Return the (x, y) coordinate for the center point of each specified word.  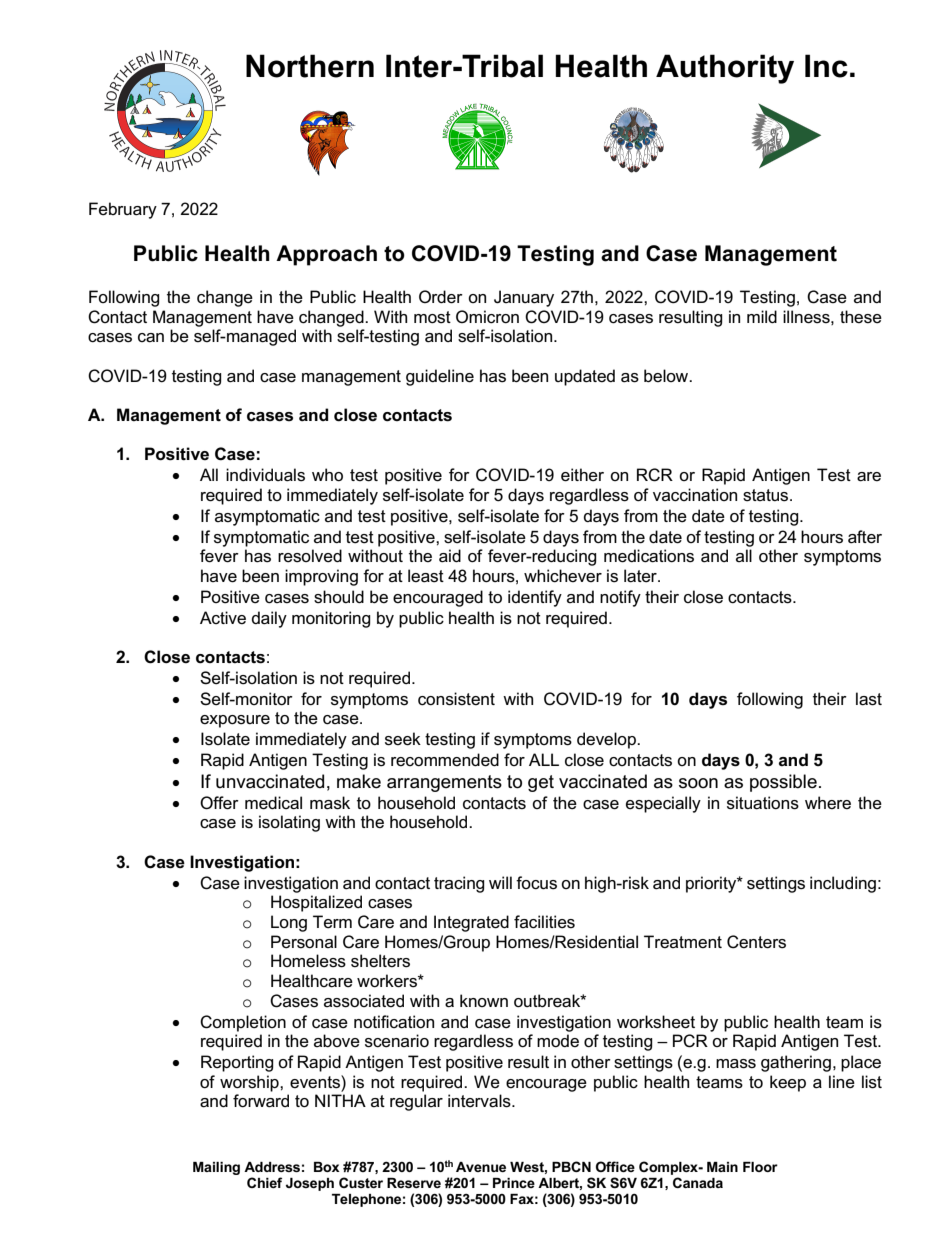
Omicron (487, 317)
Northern (310, 66)
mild (762, 316)
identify (535, 598)
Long (289, 923)
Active (223, 617)
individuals (265, 475)
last (869, 699)
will (500, 882)
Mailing (216, 1168)
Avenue (481, 1167)
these (861, 317)
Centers (756, 942)
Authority (725, 69)
